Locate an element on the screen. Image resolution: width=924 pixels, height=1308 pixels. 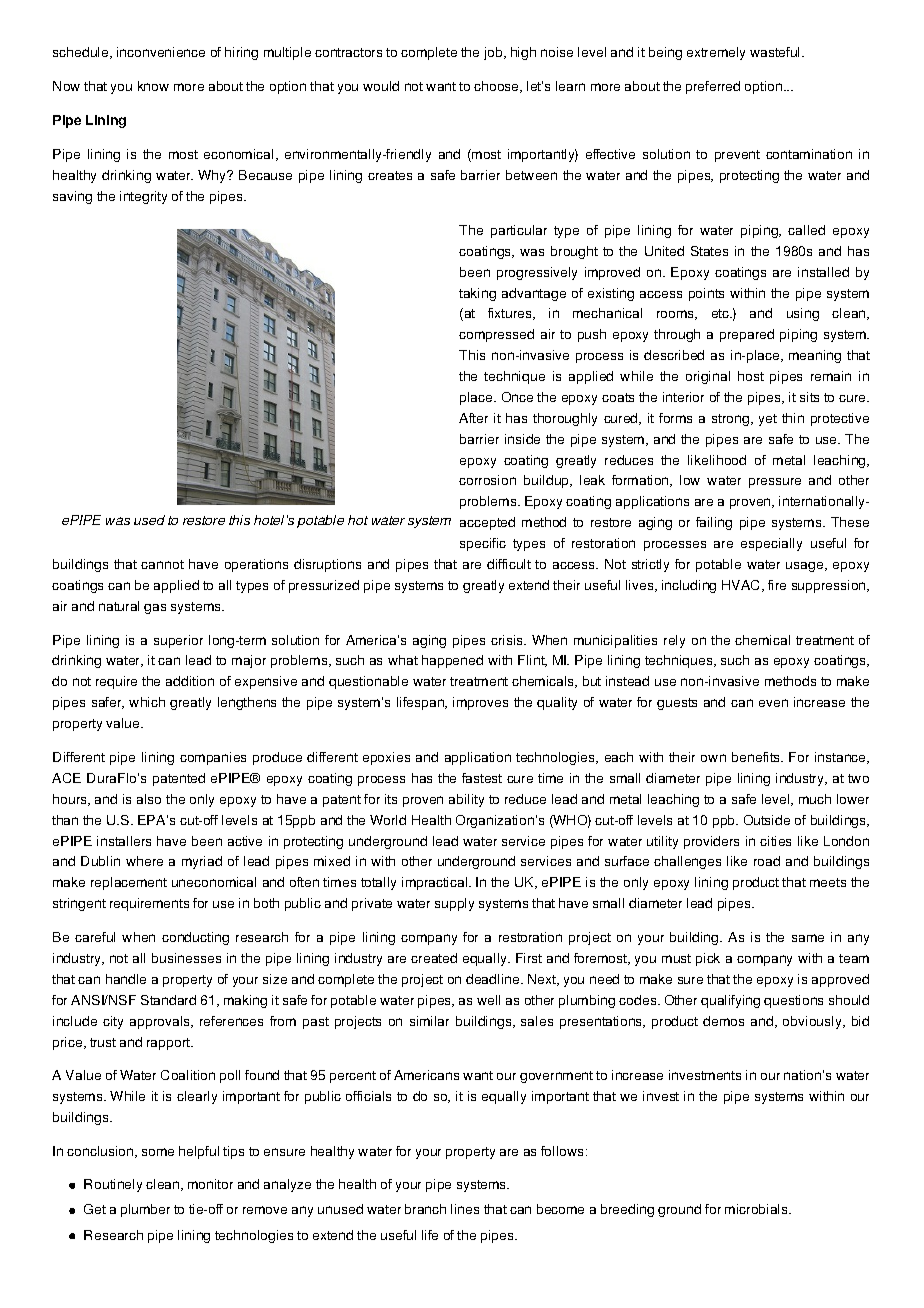
wasteful is located at coordinates (776, 52).
